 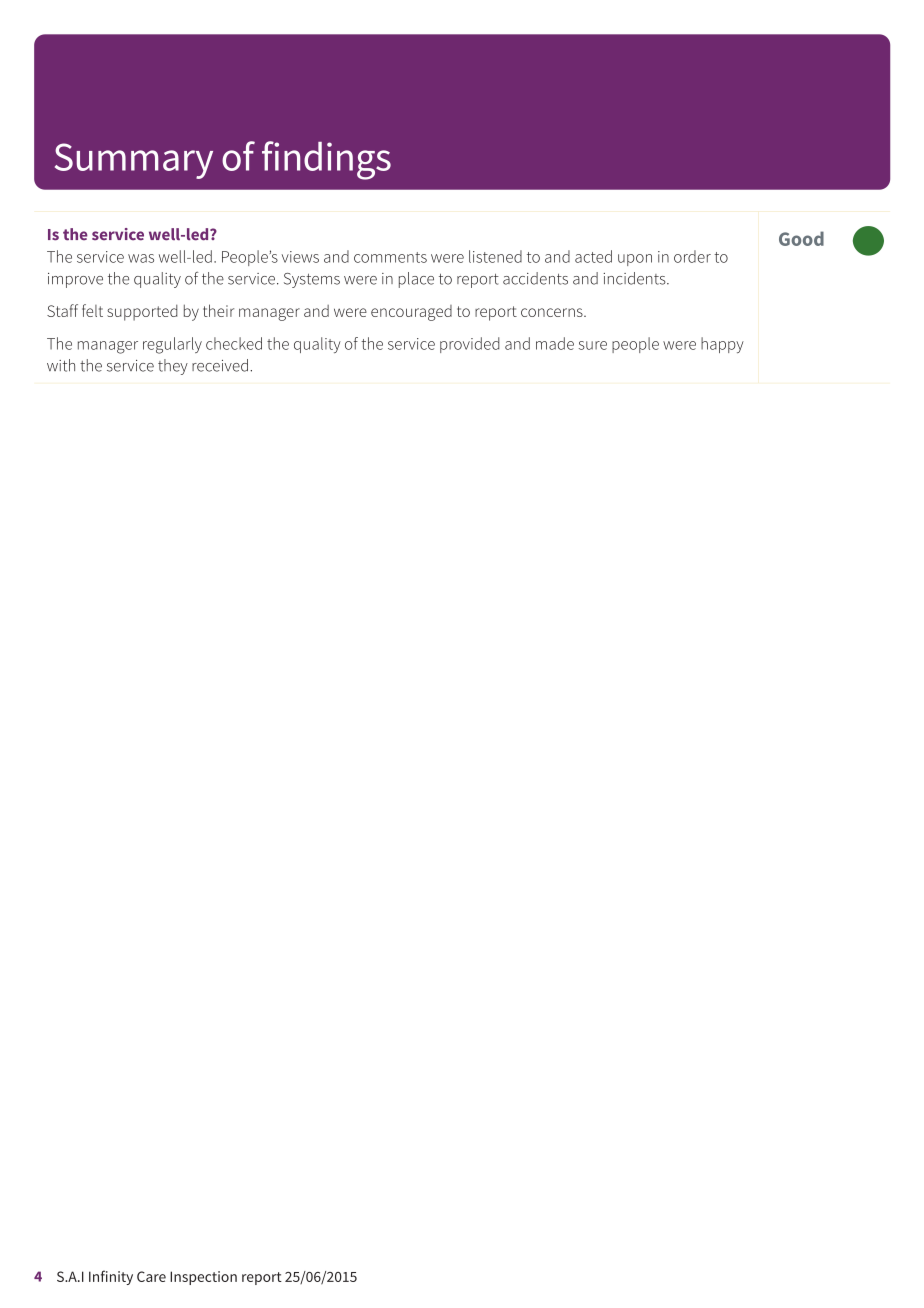 What do you see at coordinates (61, 365) in the screenshot?
I see `with` at bounding box center [61, 365].
